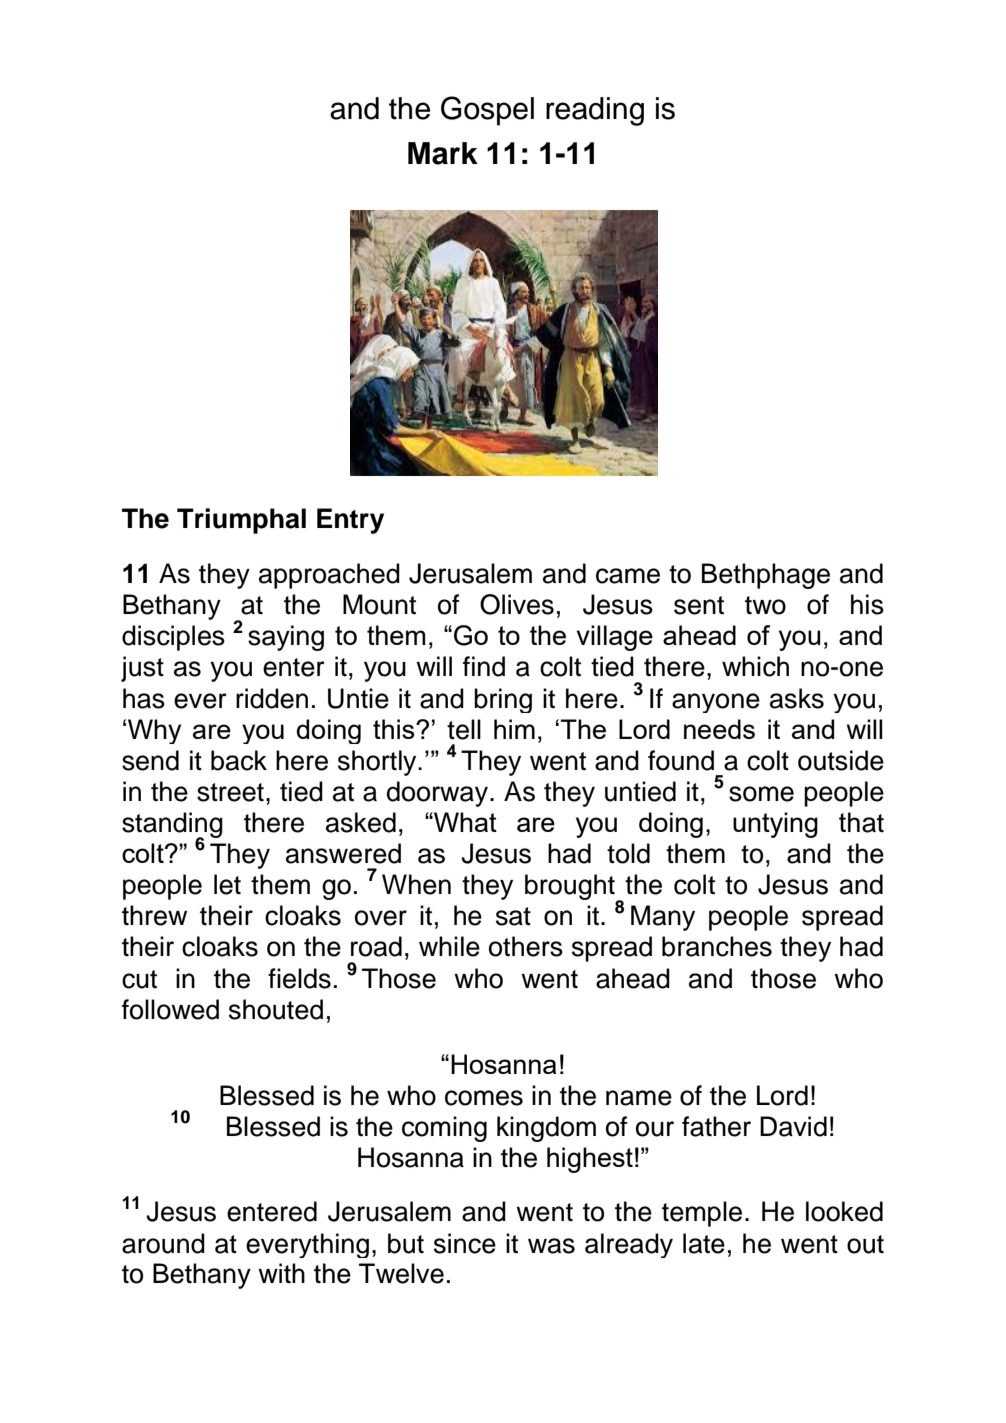 This screenshot has height=1423, width=1006. Describe the element at coordinates (797, 698) in the screenshot. I see `asks` at that location.
